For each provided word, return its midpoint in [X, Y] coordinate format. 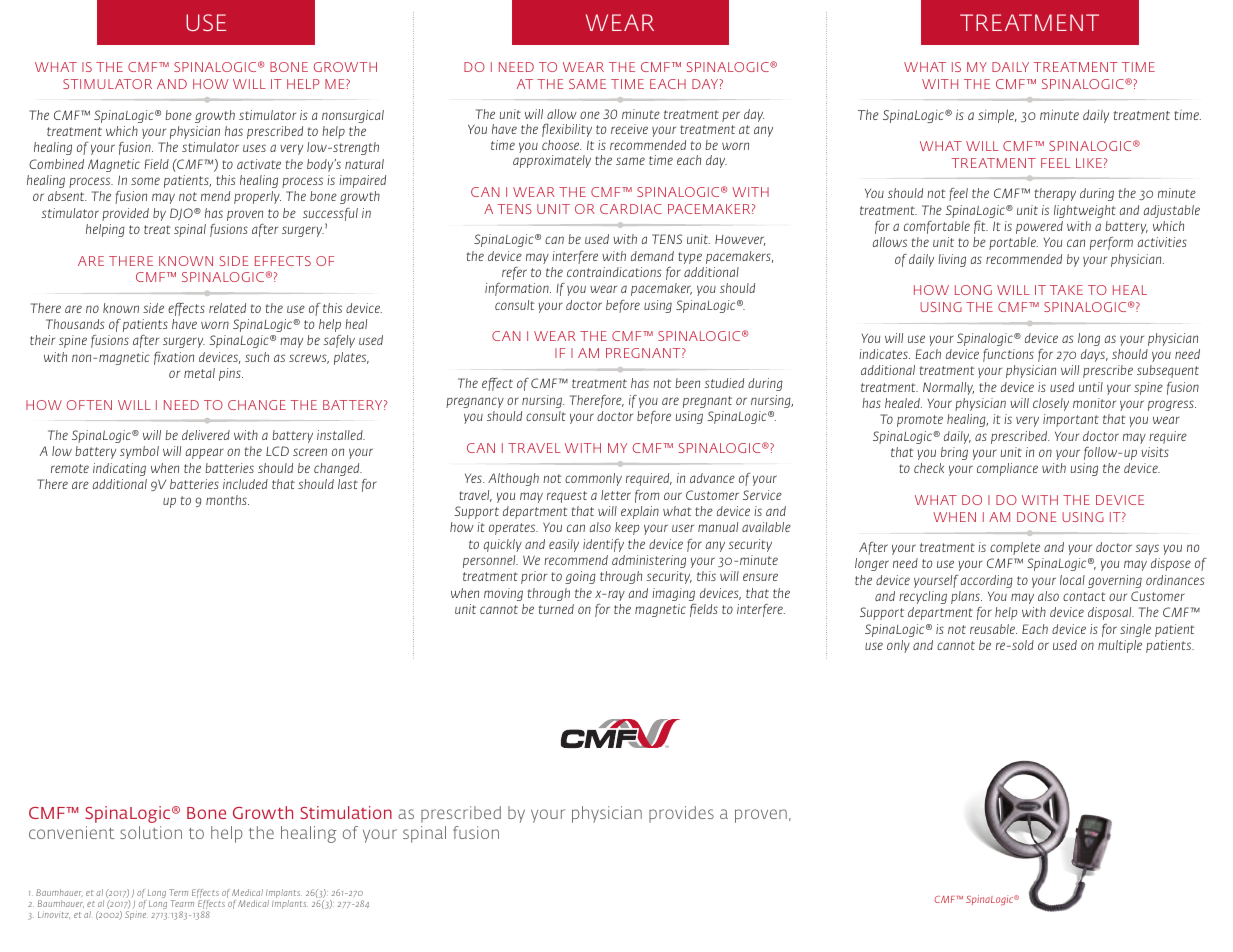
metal [199, 373]
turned [556, 609]
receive [629, 129]
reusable [993, 629]
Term [178, 892]
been [687, 383]
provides [681, 814]
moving [503, 594]
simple [997, 116]
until [1091, 387]
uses [254, 148]
